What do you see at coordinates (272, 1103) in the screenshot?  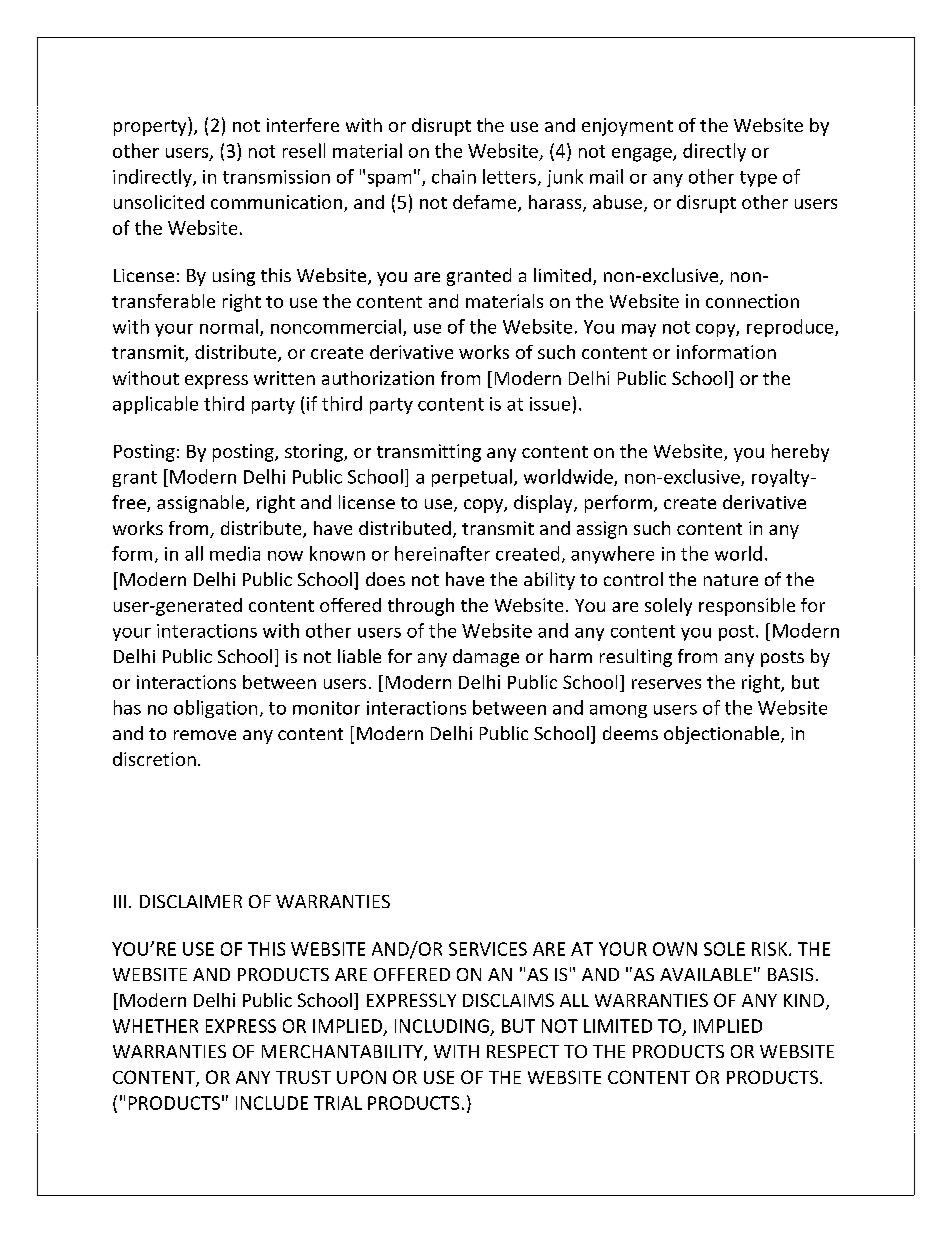 I see `INCLUDE` at bounding box center [272, 1103].
